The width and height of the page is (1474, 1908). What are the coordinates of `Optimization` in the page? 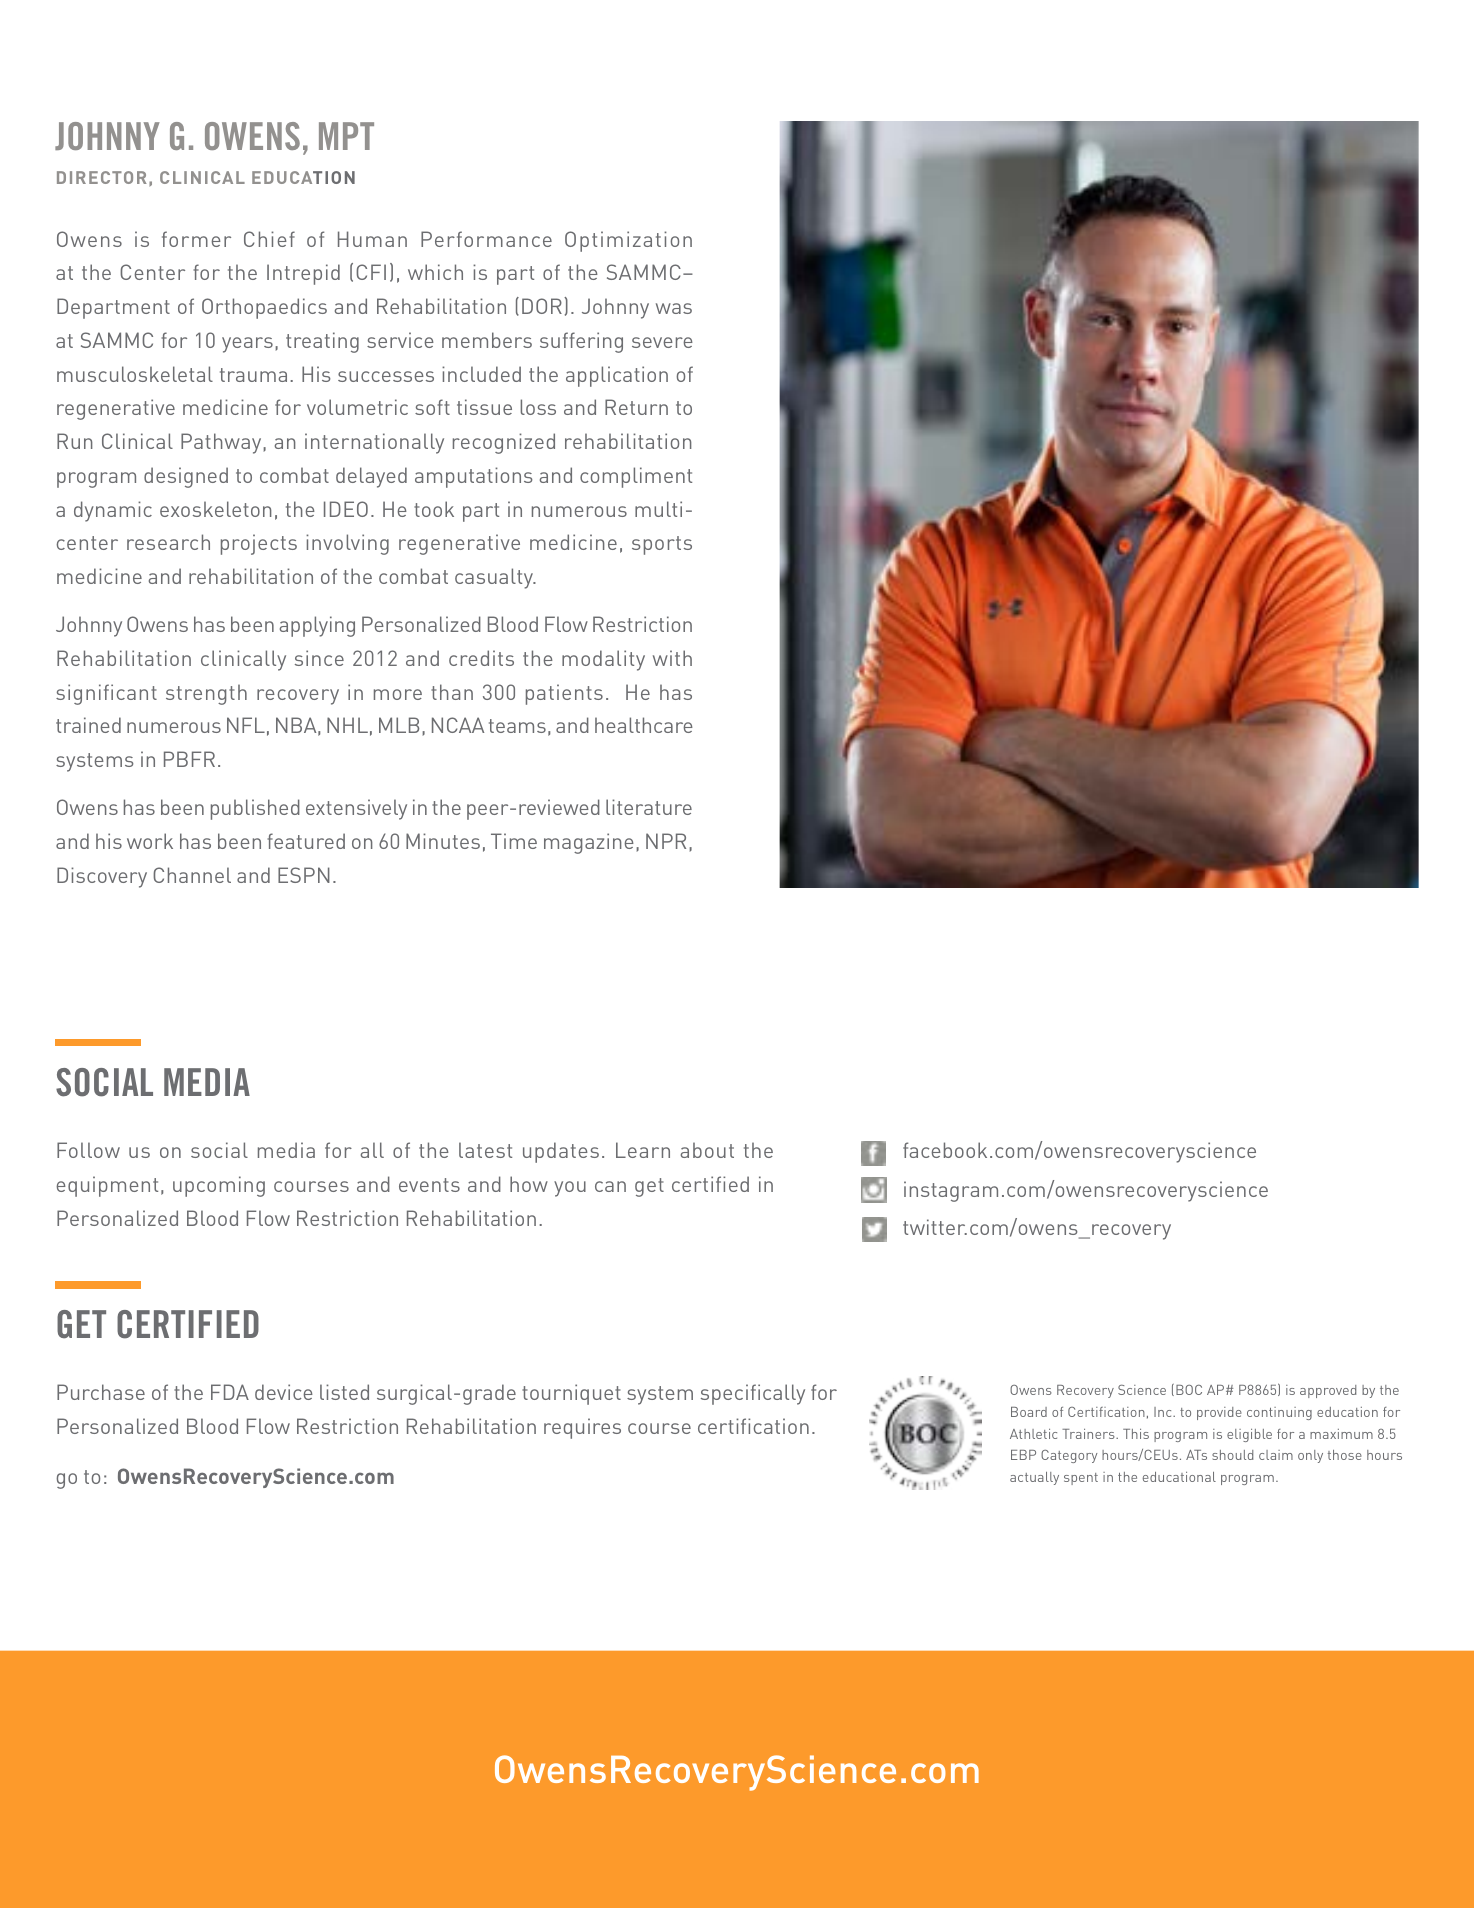 It's located at (628, 241).
